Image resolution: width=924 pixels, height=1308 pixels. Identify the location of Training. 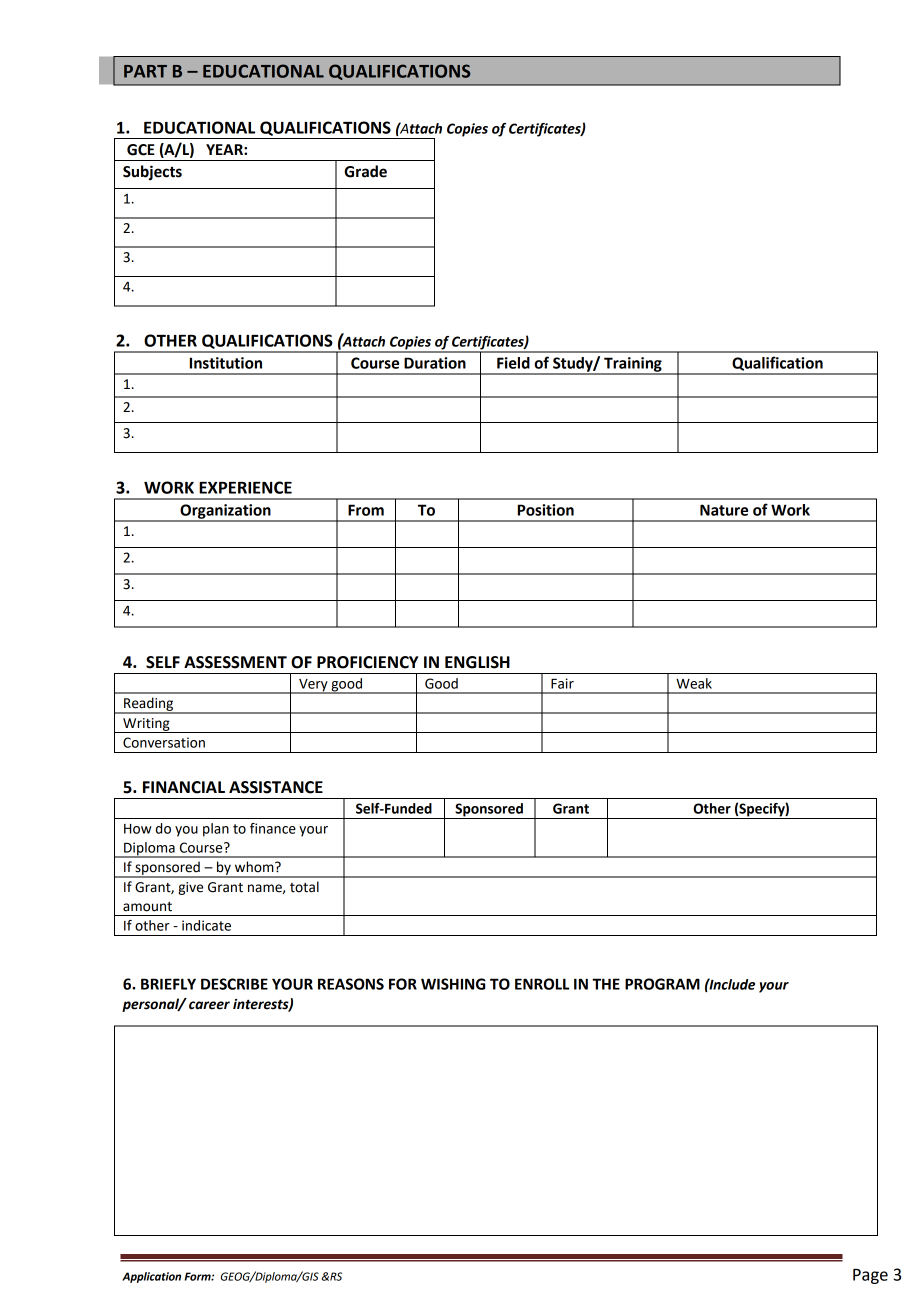
(633, 365).
